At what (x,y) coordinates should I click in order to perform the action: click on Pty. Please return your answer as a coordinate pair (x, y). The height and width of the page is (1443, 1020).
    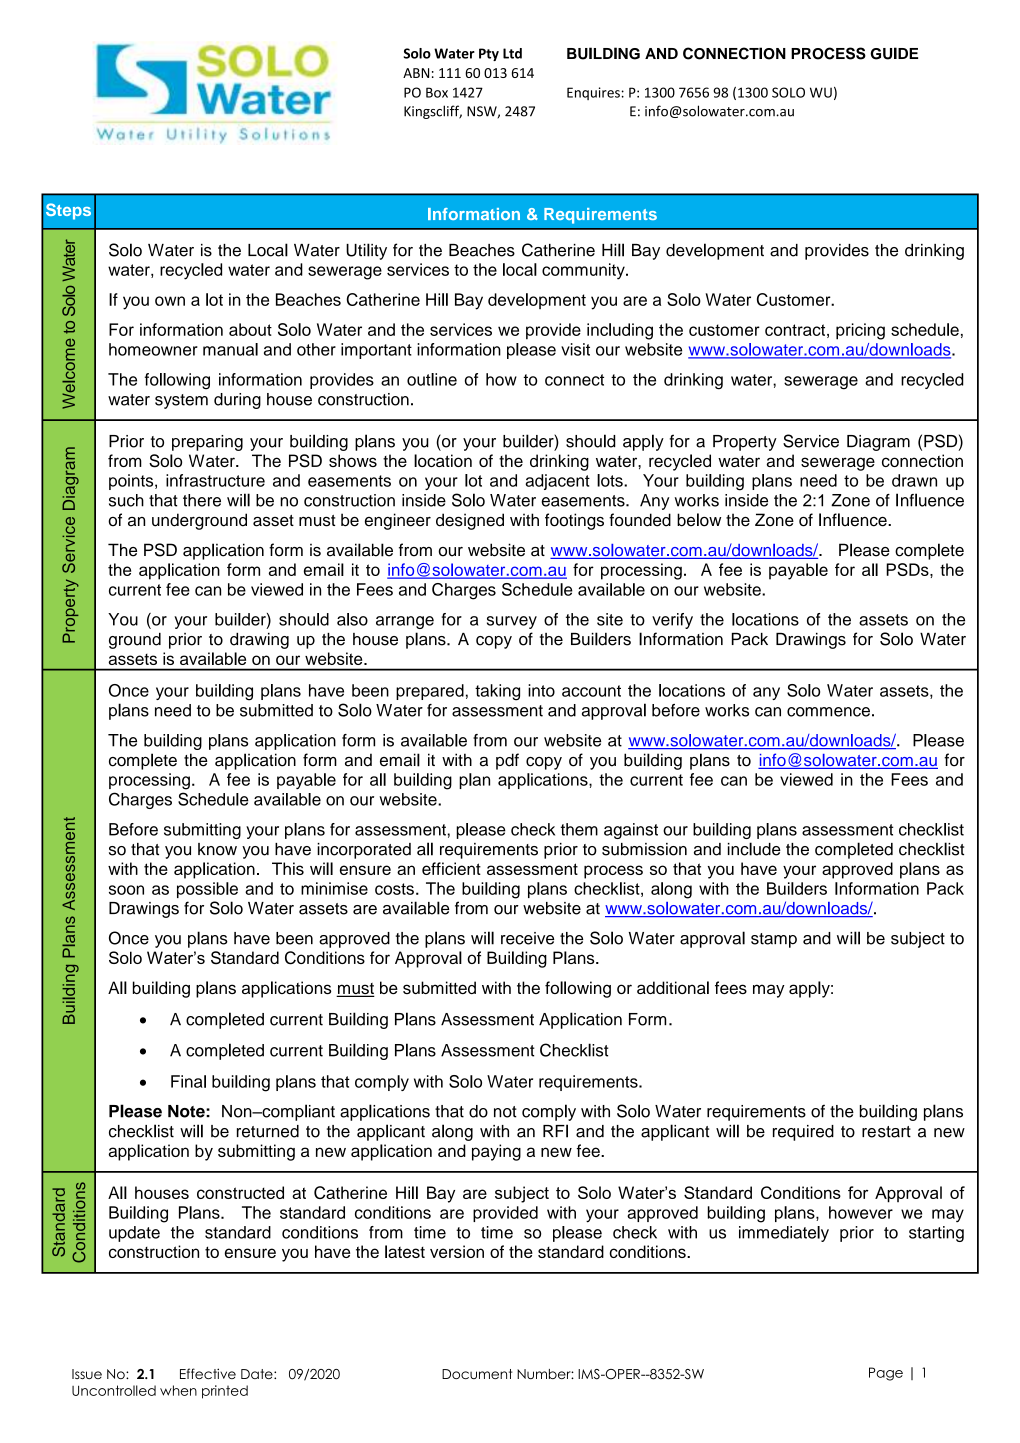
    Looking at the image, I should click on (489, 54).
